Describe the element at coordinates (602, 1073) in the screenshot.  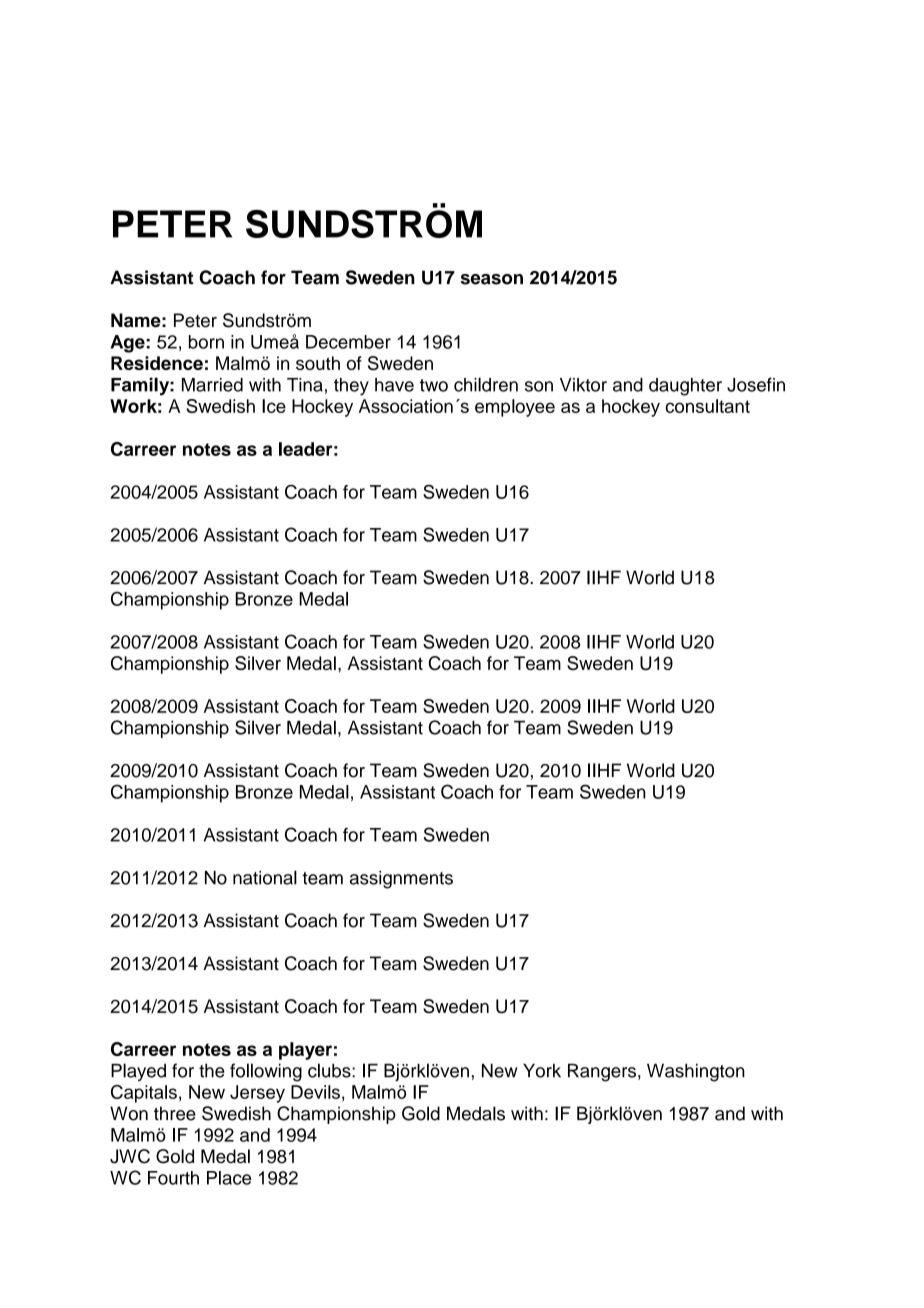
I see `Rangers` at that location.
